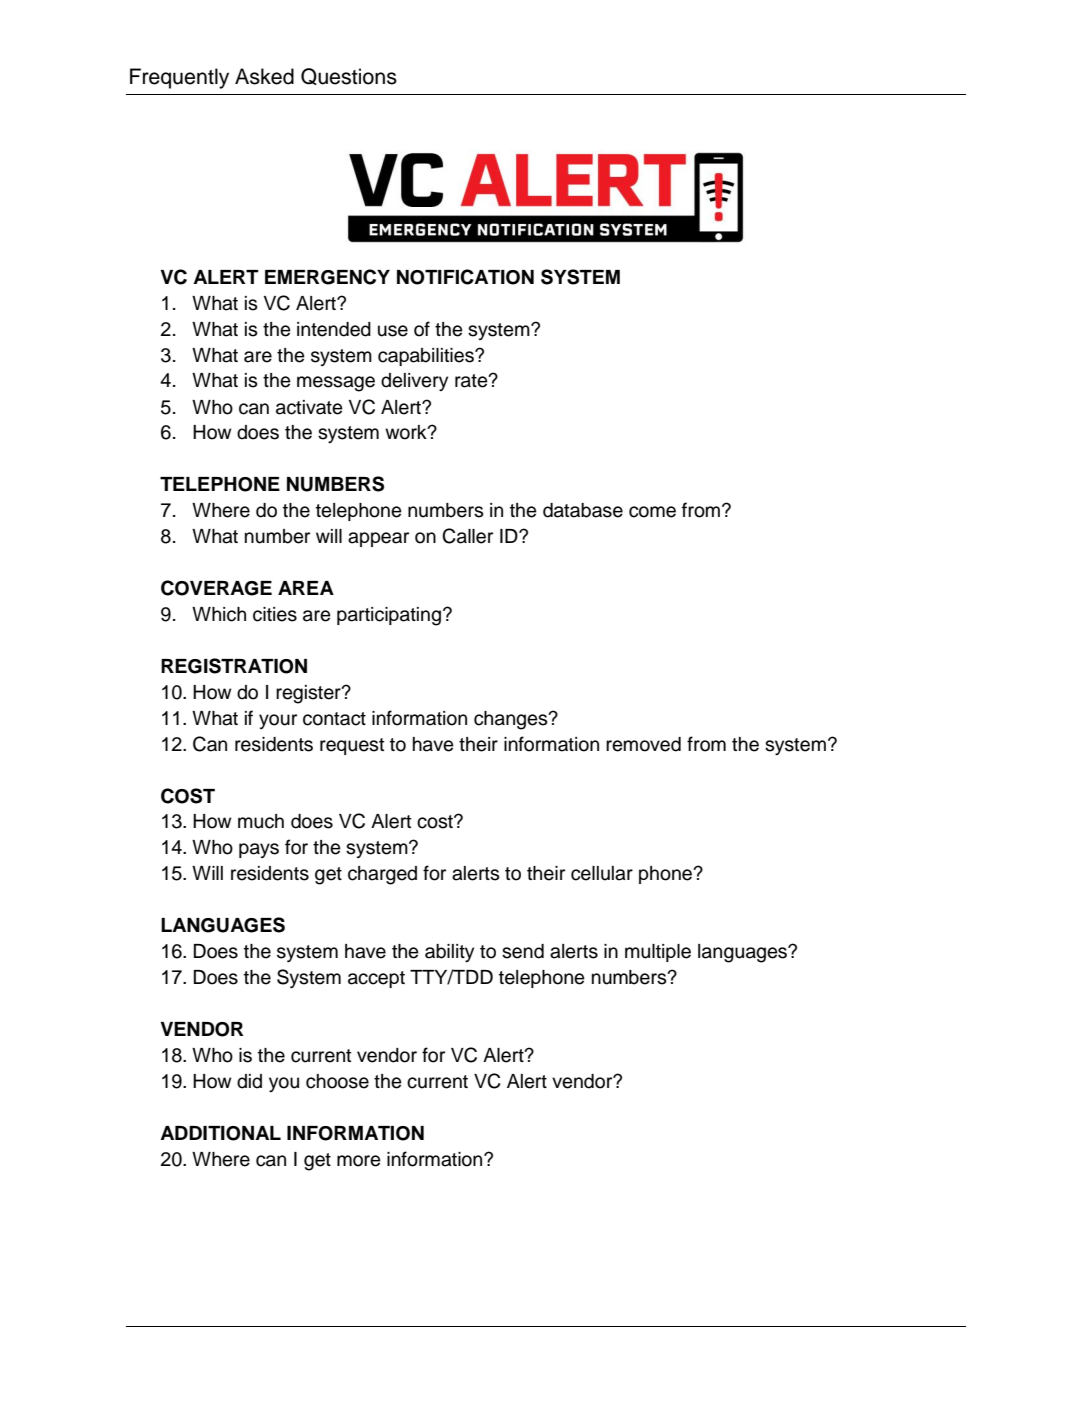  What do you see at coordinates (264, 76) in the screenshot?
I see `Asked` at bounding box center [264, 76].
